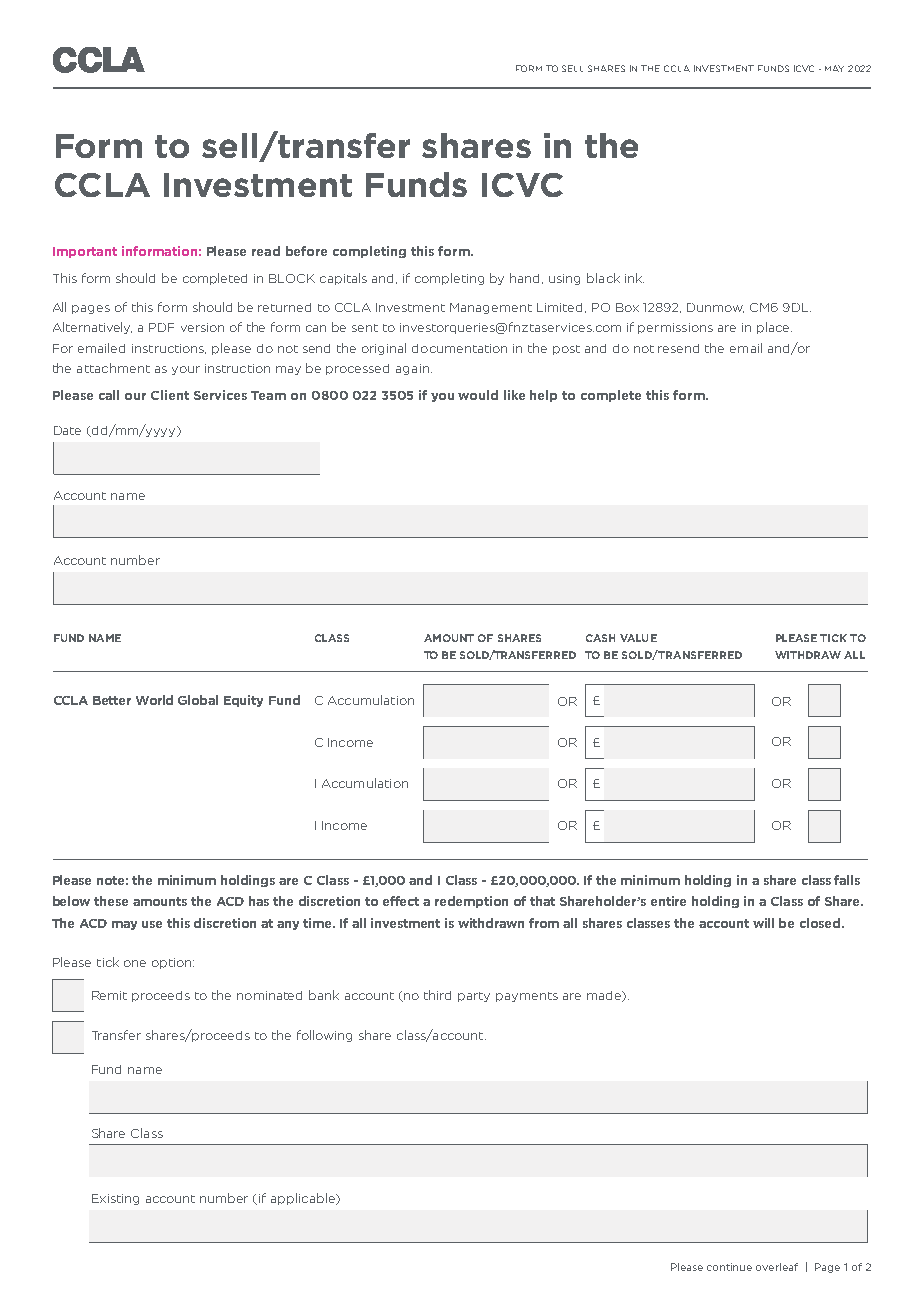  What do you see at coordinates (600, 638) in the screenshot?
I see `CASH` at bounding box center [600, 638].
